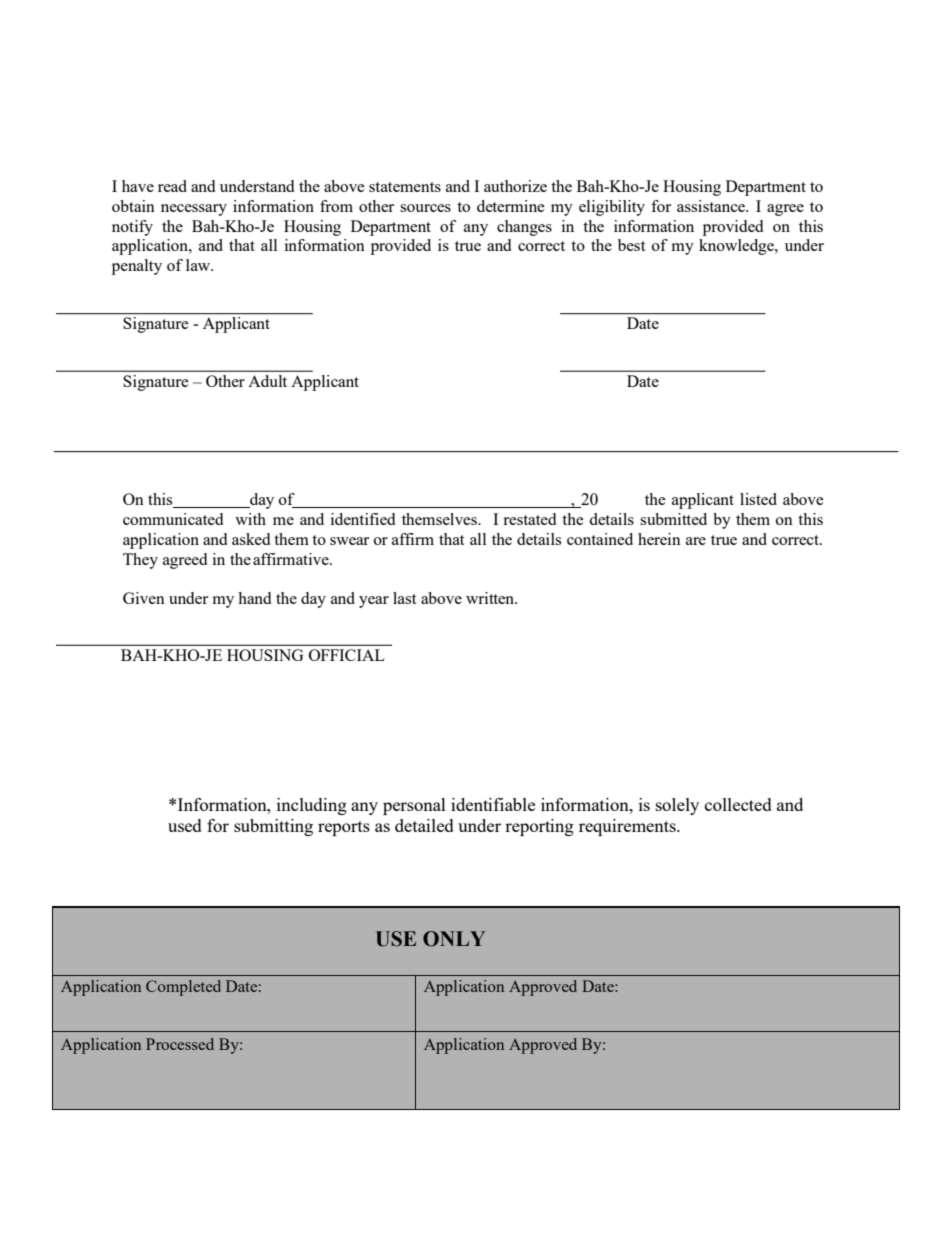 Image resolution: width=952 pixels, height=1233 pixels. I want to click on Processed, so click(180, 1044).
